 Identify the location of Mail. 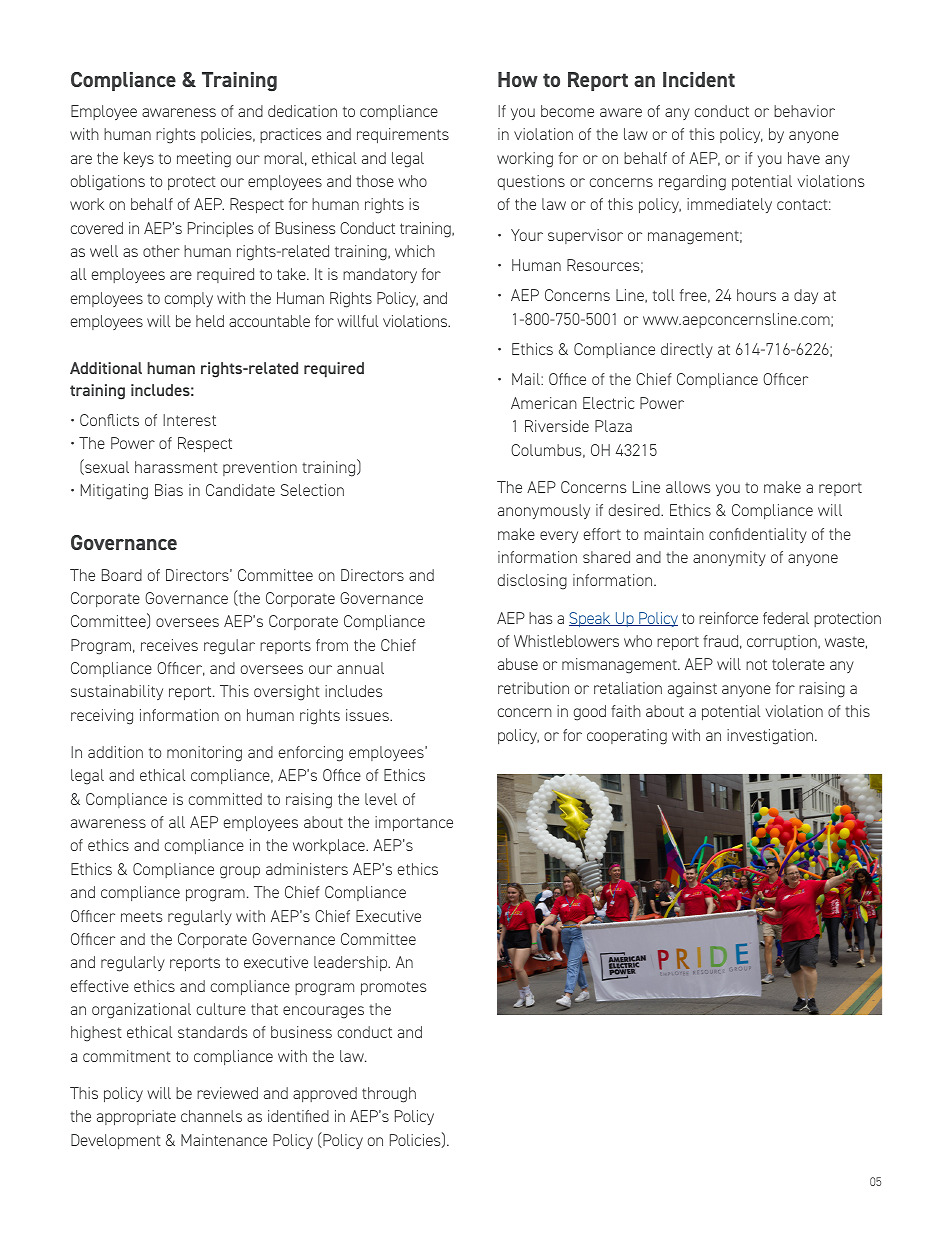
(527, 379).
